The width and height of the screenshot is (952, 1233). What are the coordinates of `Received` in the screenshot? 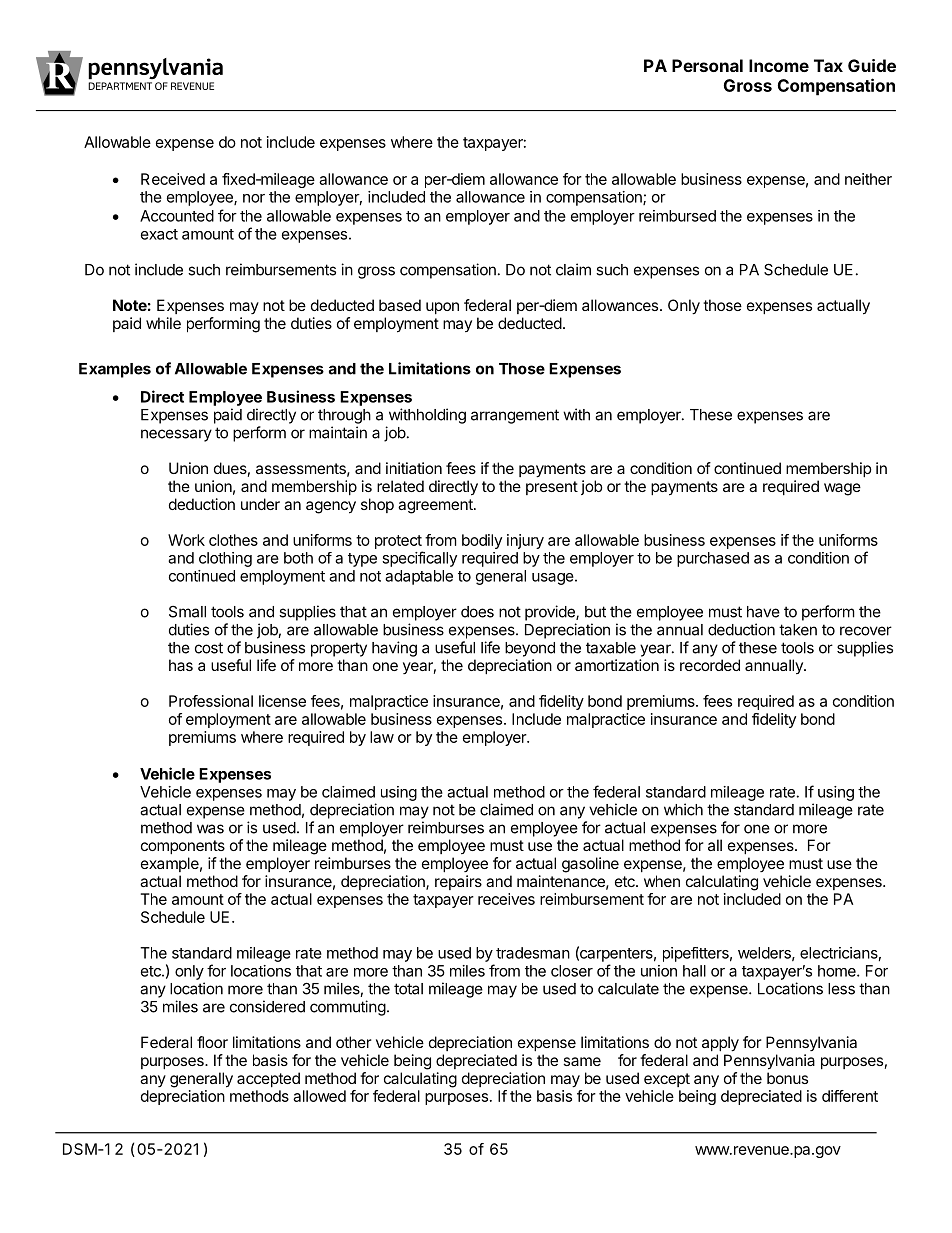 It's located at (173, 179).
